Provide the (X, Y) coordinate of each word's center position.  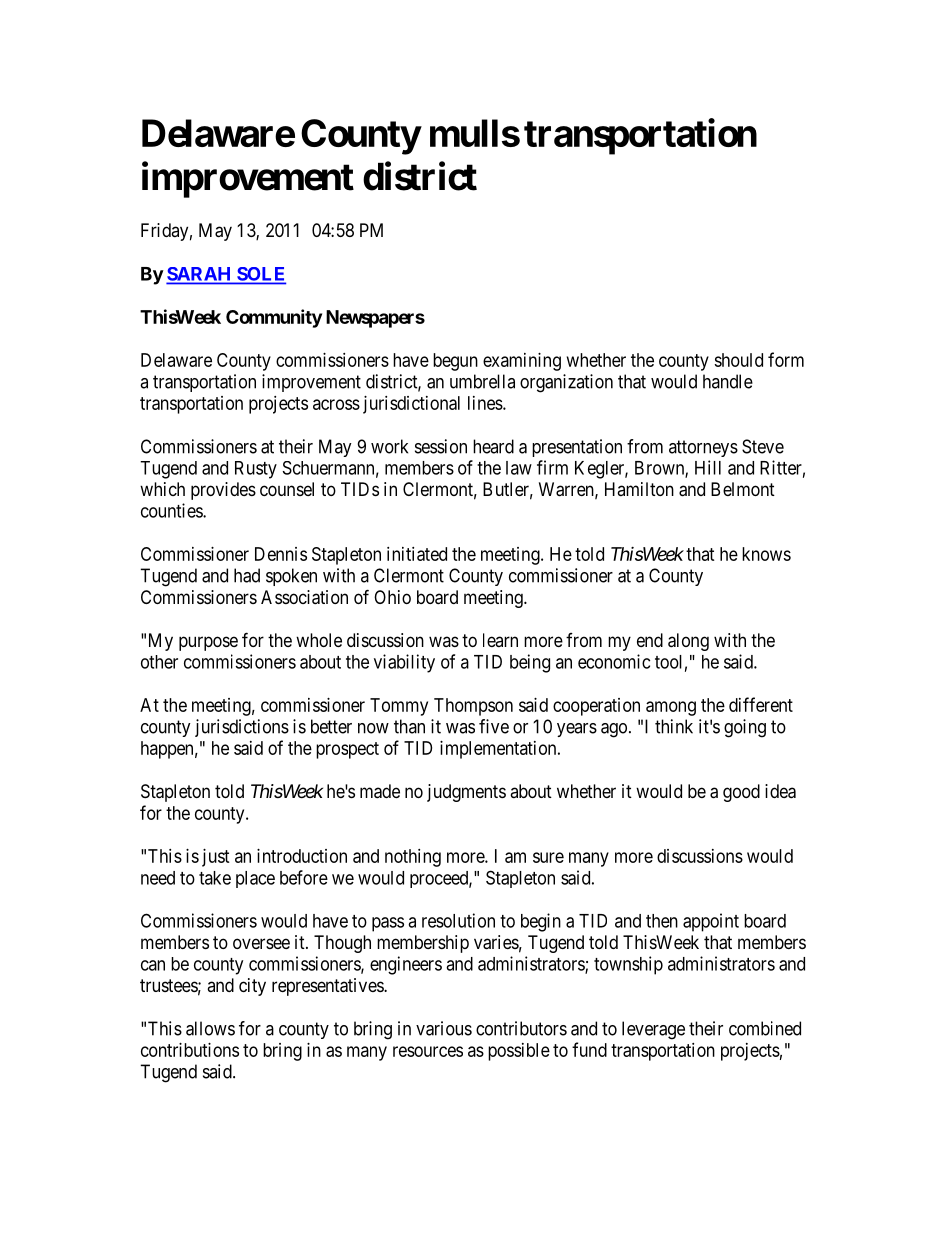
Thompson (473, 707)
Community (274, 318)
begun (455, 362)
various (444, 1028)
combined (765, 1028)
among (671, 708)
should (738, 360)
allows (210, 1028)
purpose (208, 643)
